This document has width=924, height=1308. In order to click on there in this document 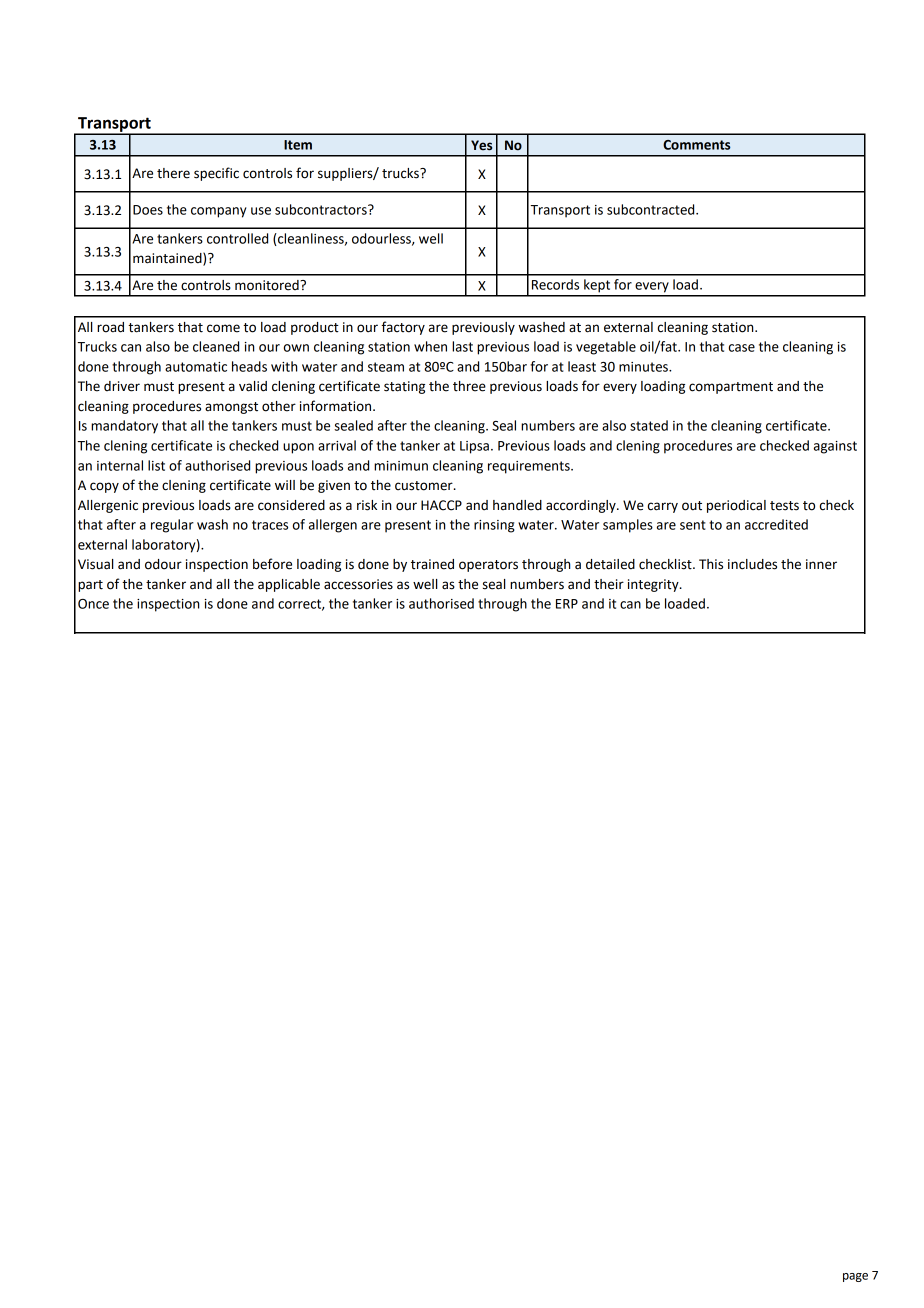, I will do `click(173, 173)`.
